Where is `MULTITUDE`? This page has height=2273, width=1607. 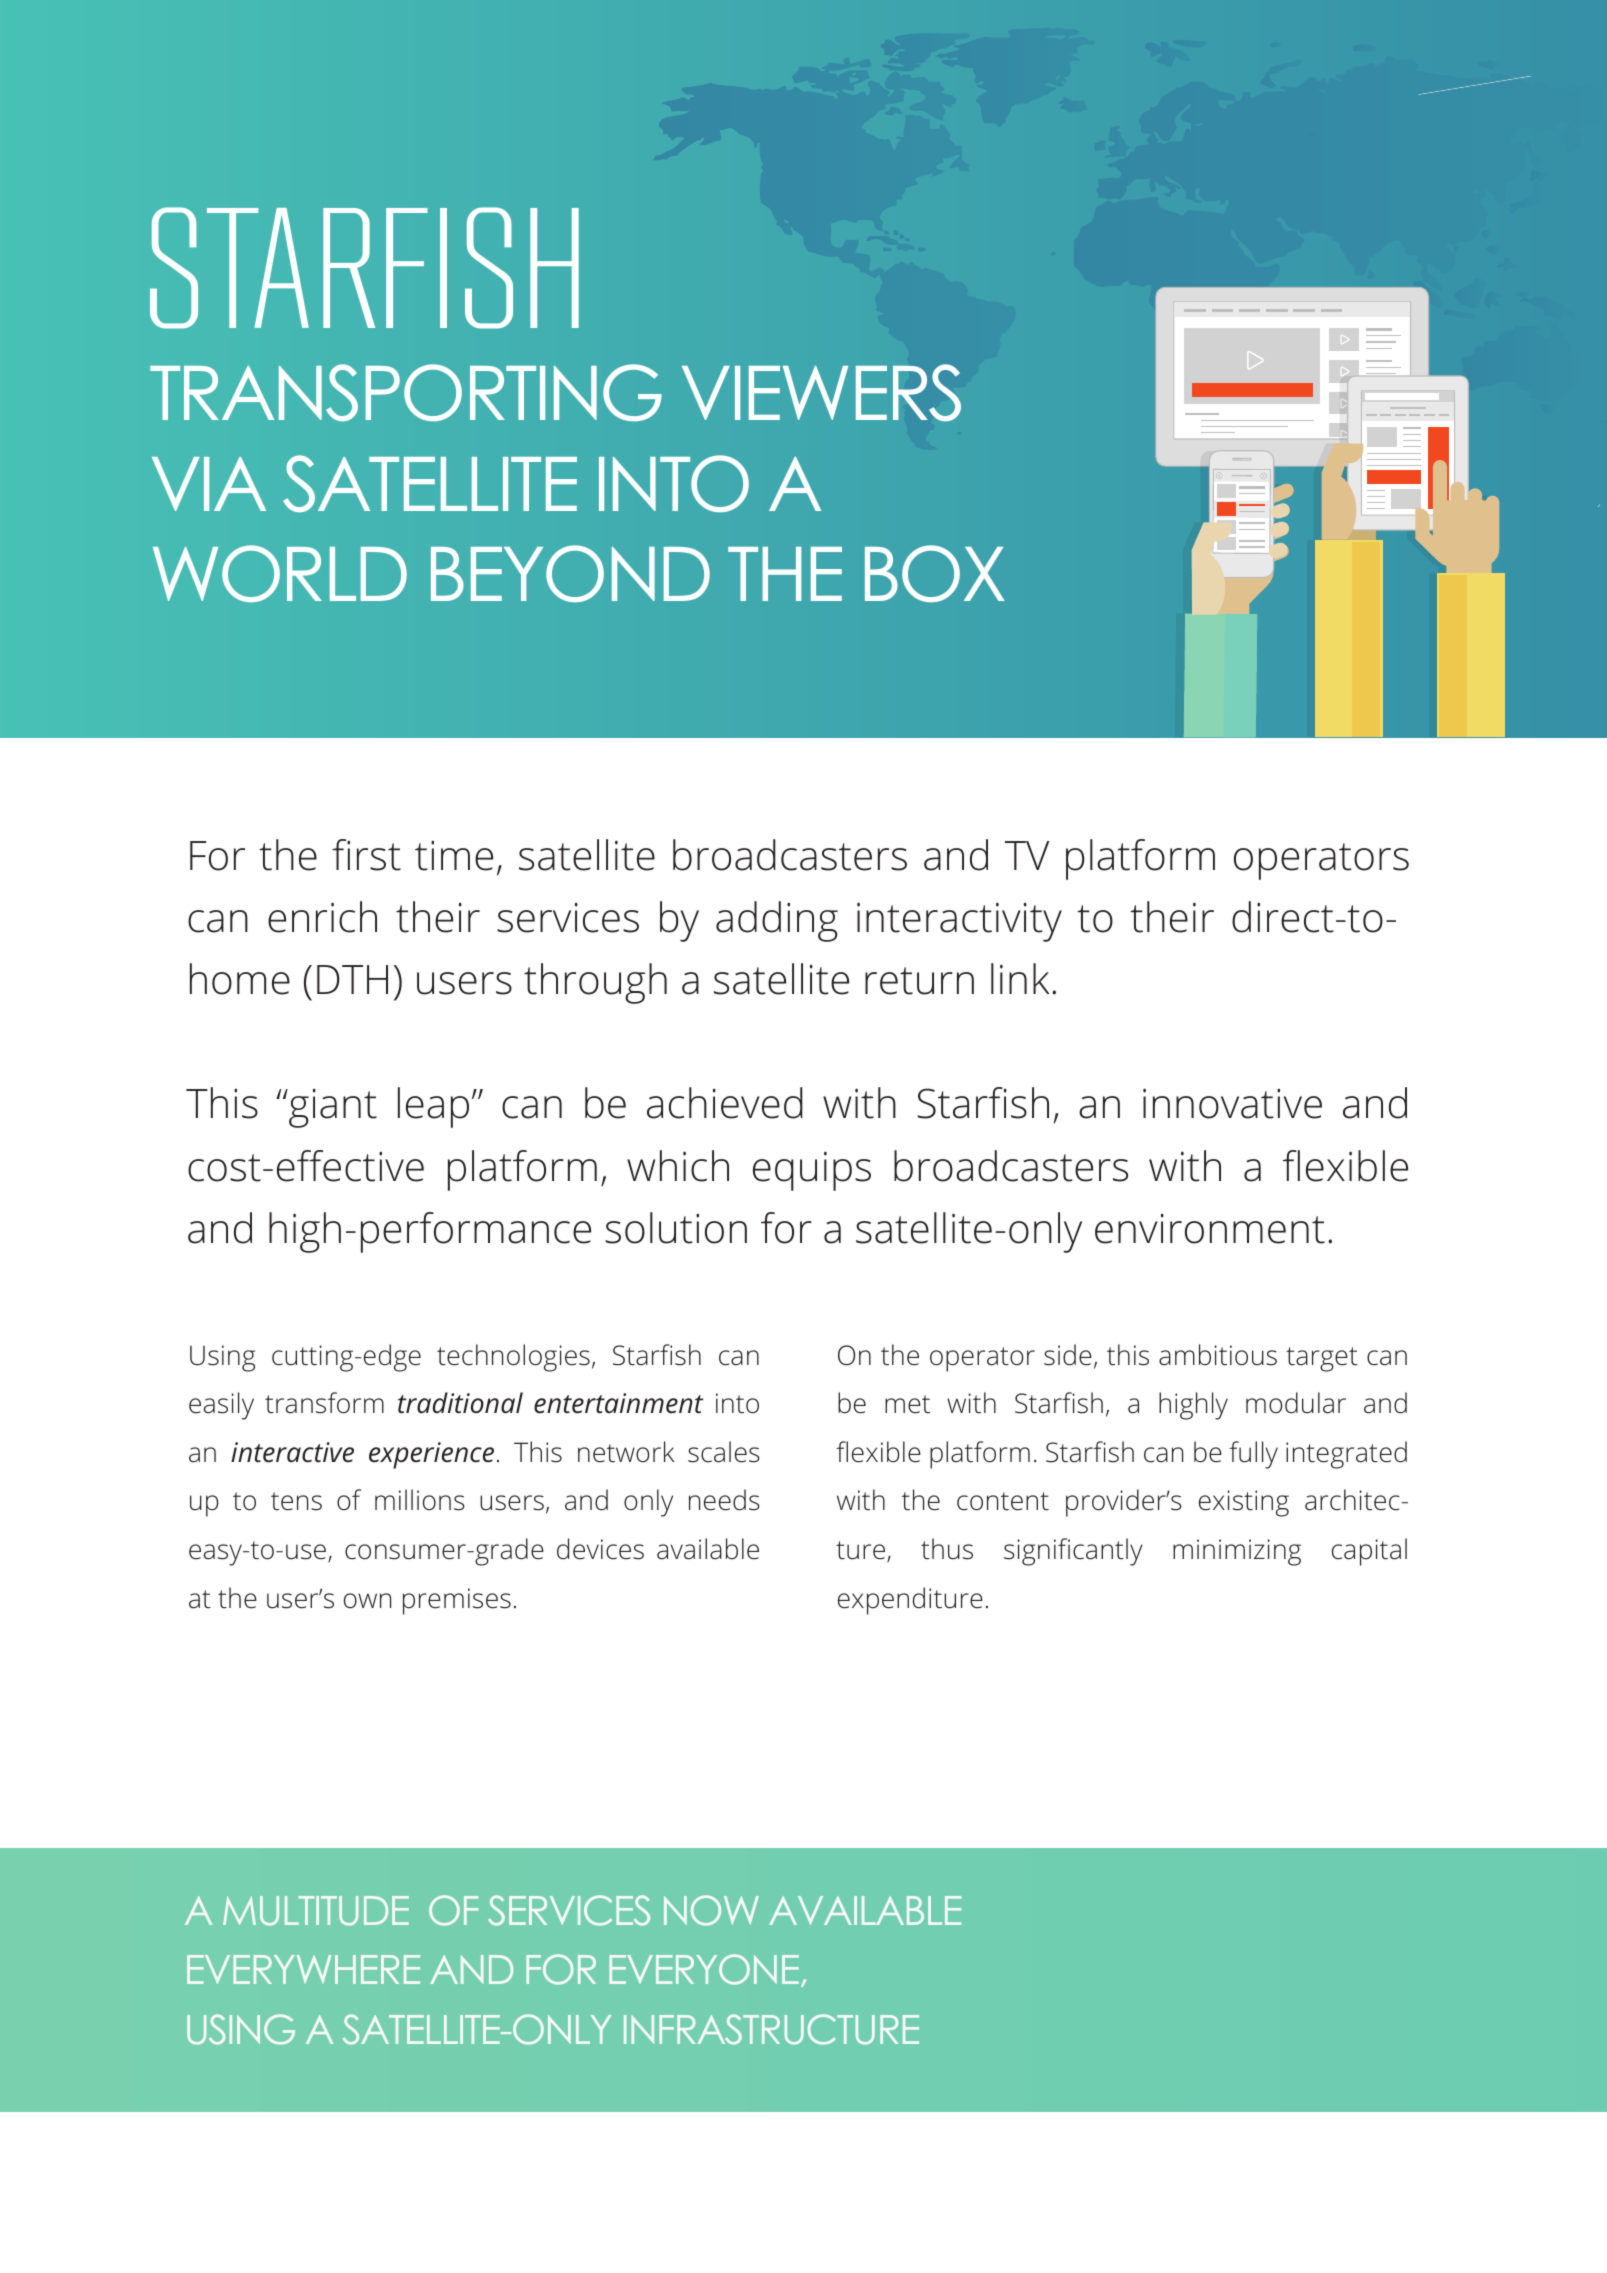
MULTITUDE is located at coordinates (316, 1911).
